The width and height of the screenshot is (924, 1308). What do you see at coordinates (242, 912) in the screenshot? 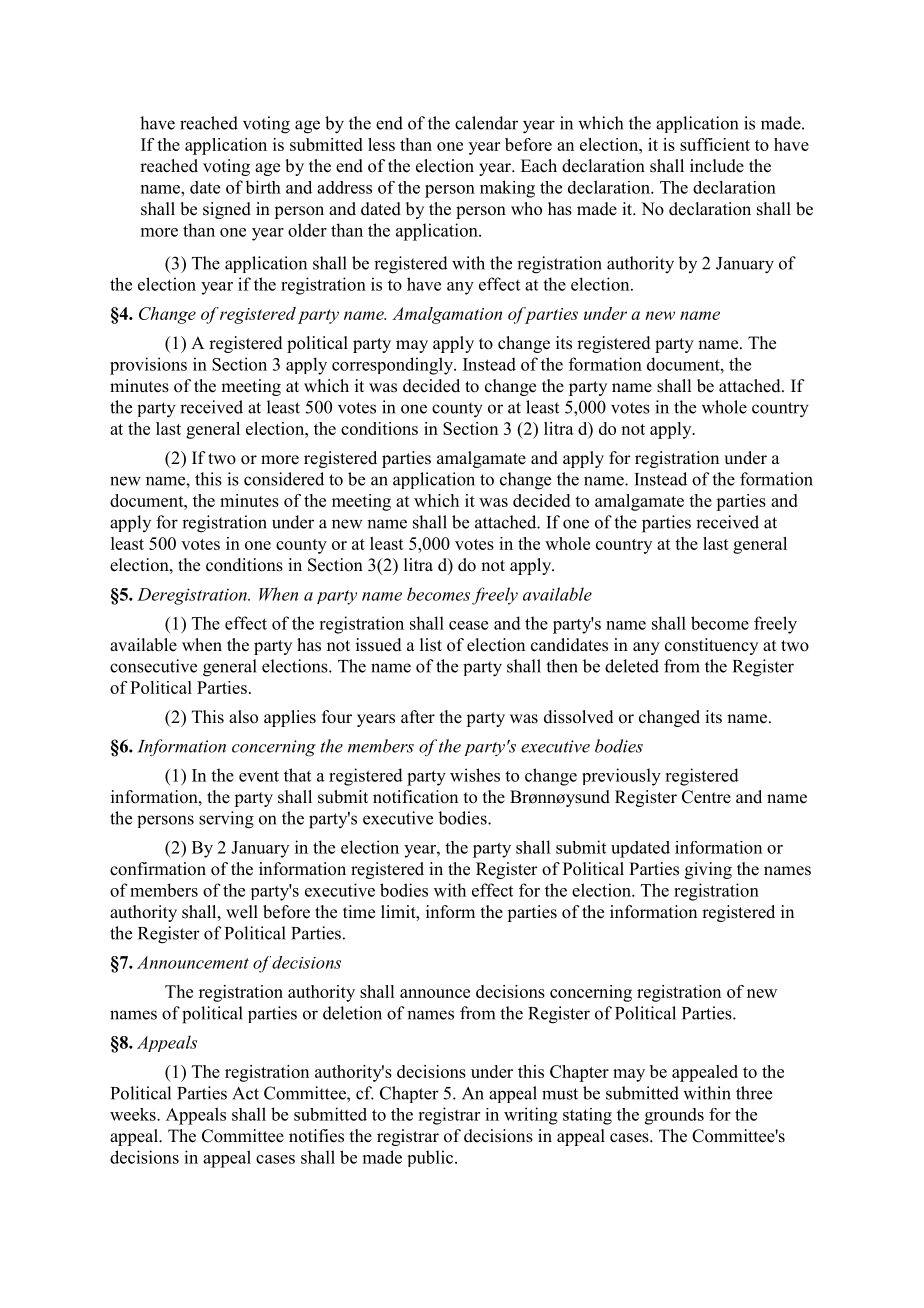
I see `well` at bounding box center [242, 912].
